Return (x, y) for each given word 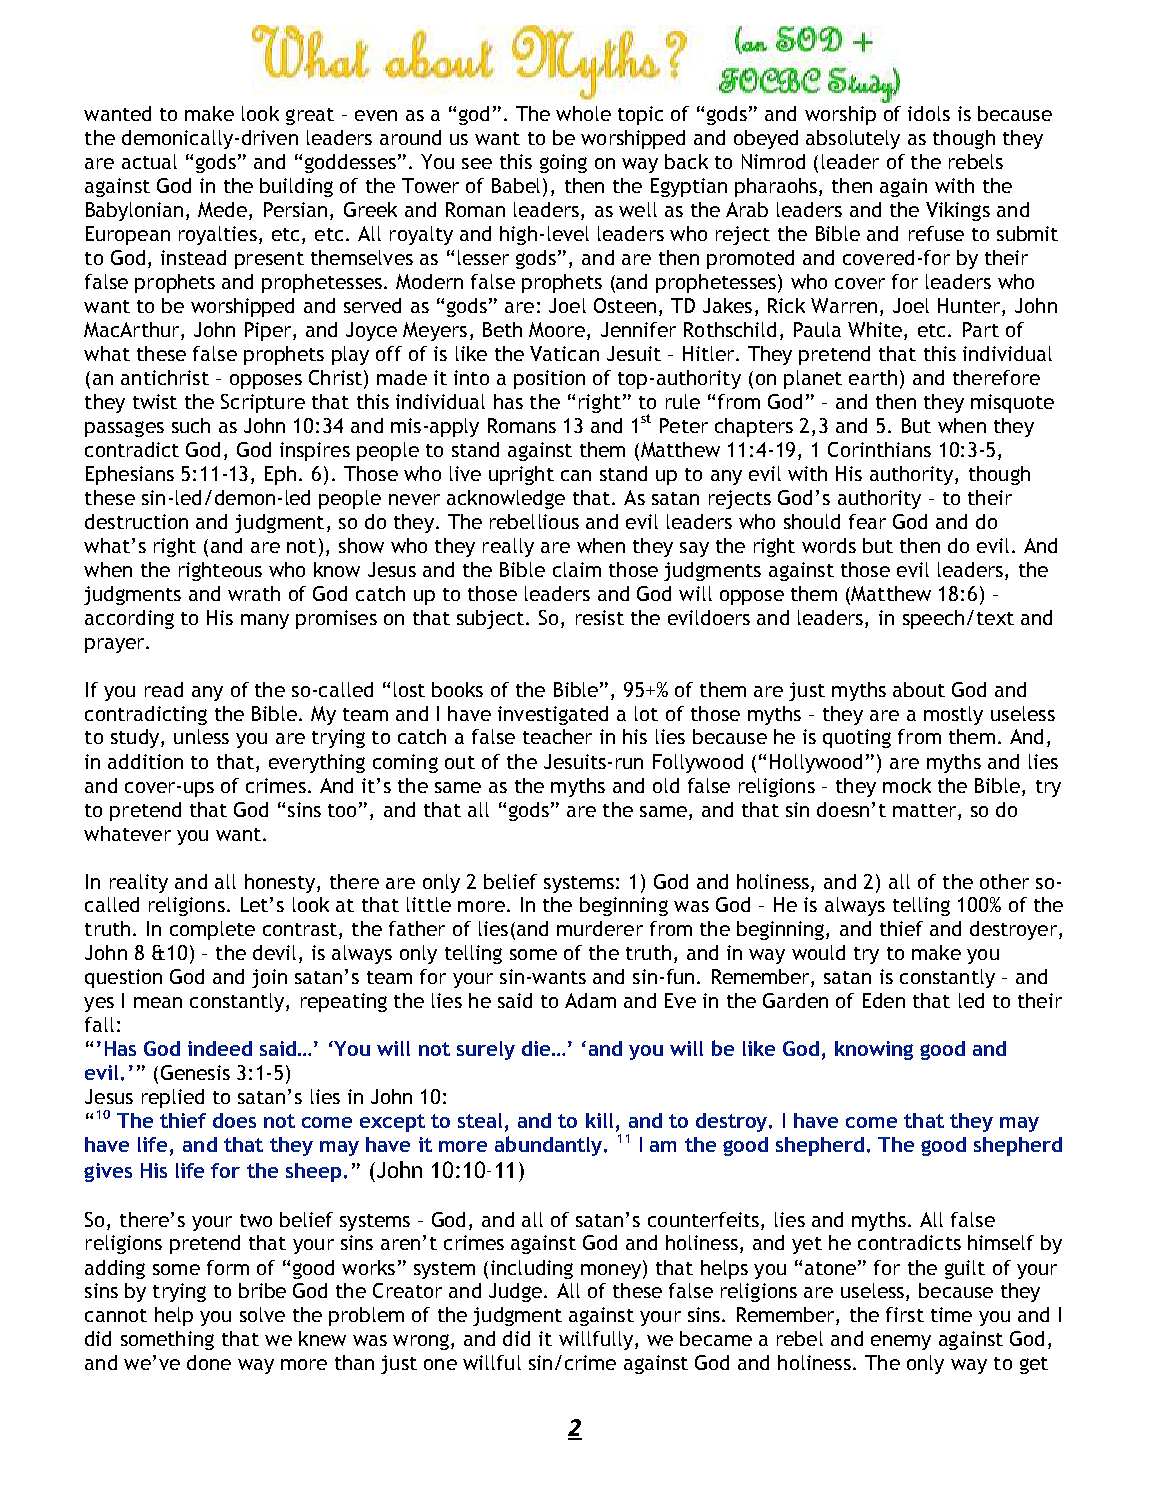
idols (929, 113)
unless (201, 736)
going (563, 163)
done (209, 1362)
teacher (557, 736)
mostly (953, 715)
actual (149, 161)
